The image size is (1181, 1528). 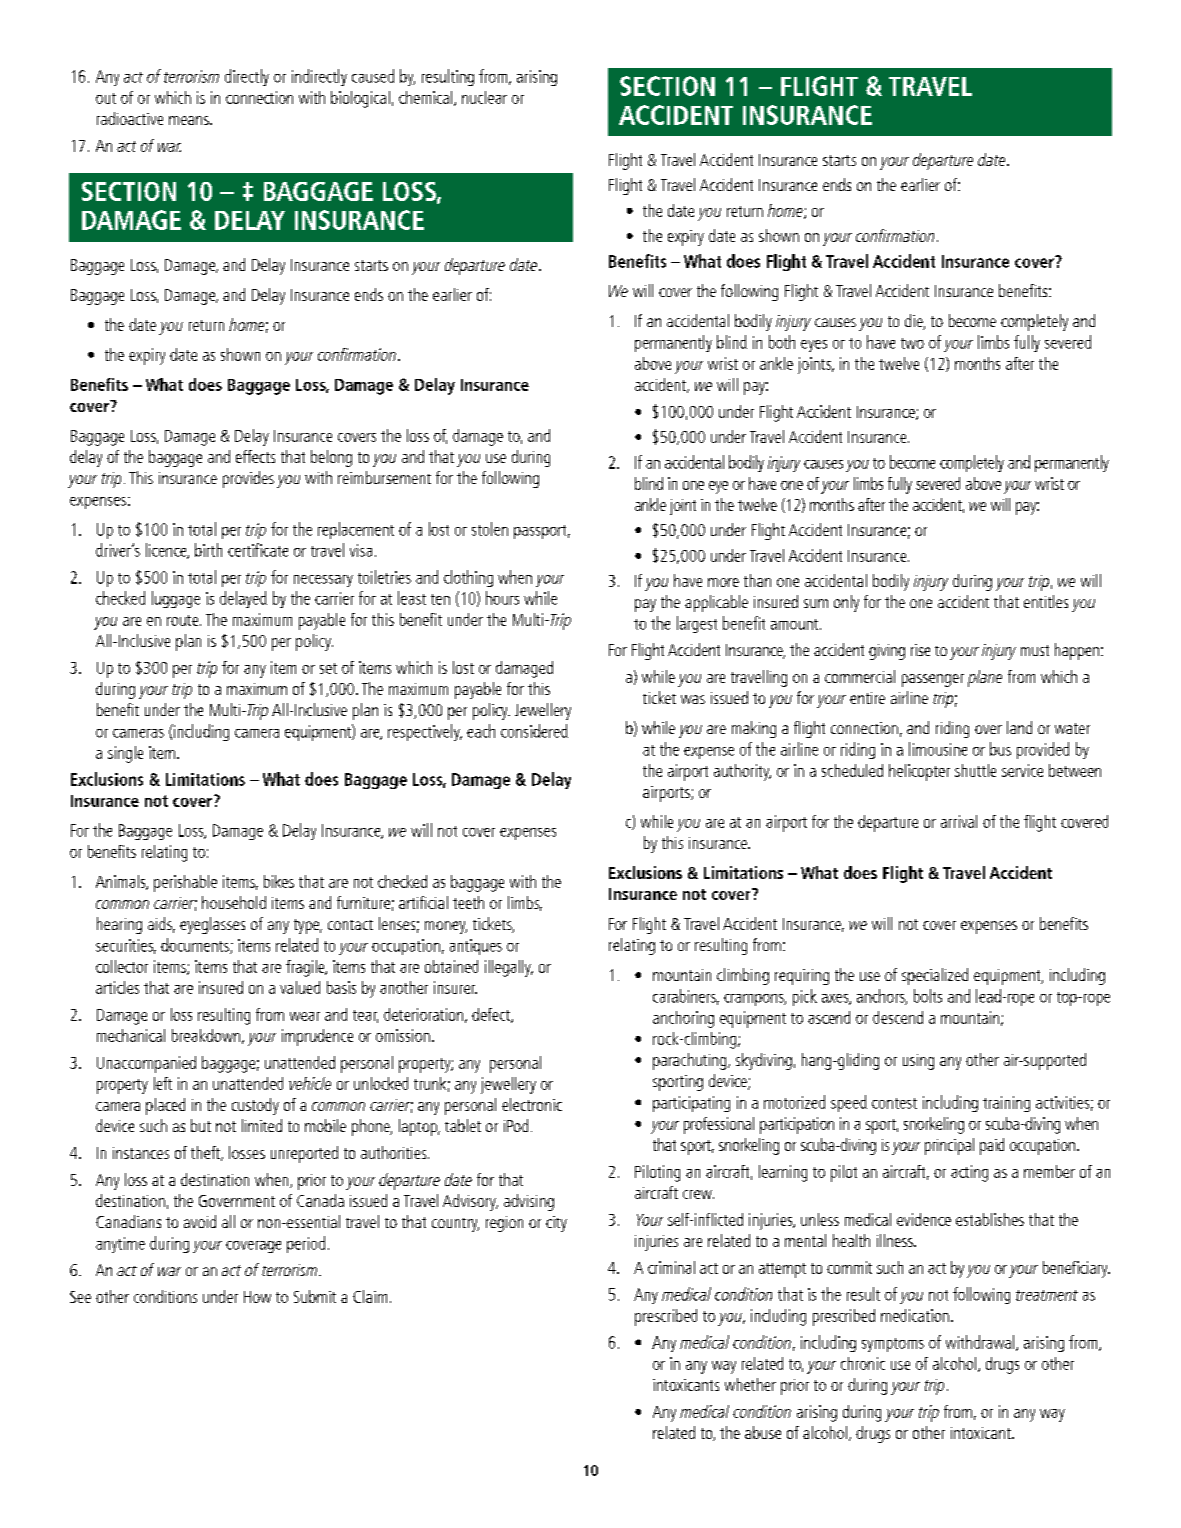 What do you see at coordinates (912, 343) in the image?
I see `two` at bounding box center [912, 343].
